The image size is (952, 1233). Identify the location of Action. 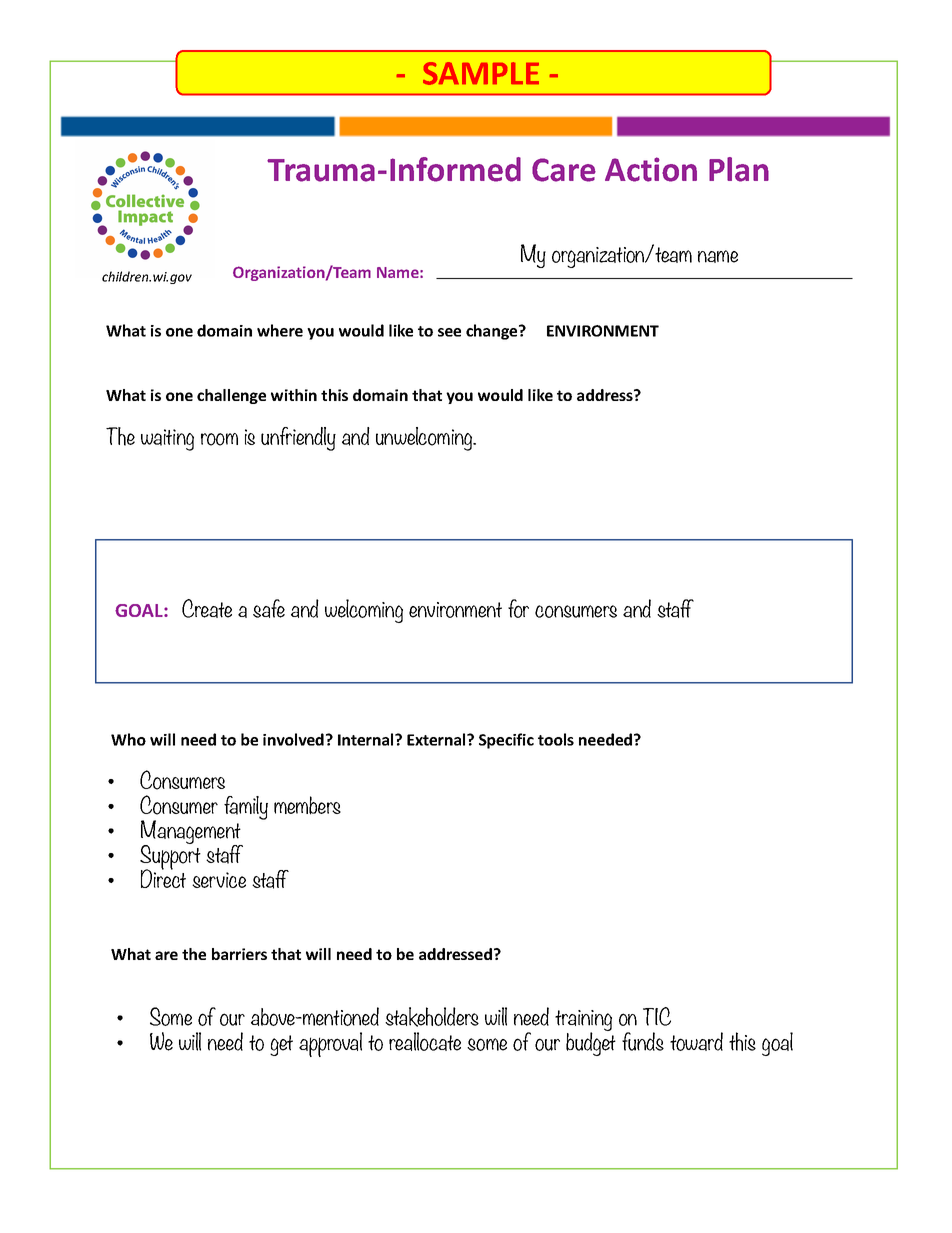
(651, 169).
